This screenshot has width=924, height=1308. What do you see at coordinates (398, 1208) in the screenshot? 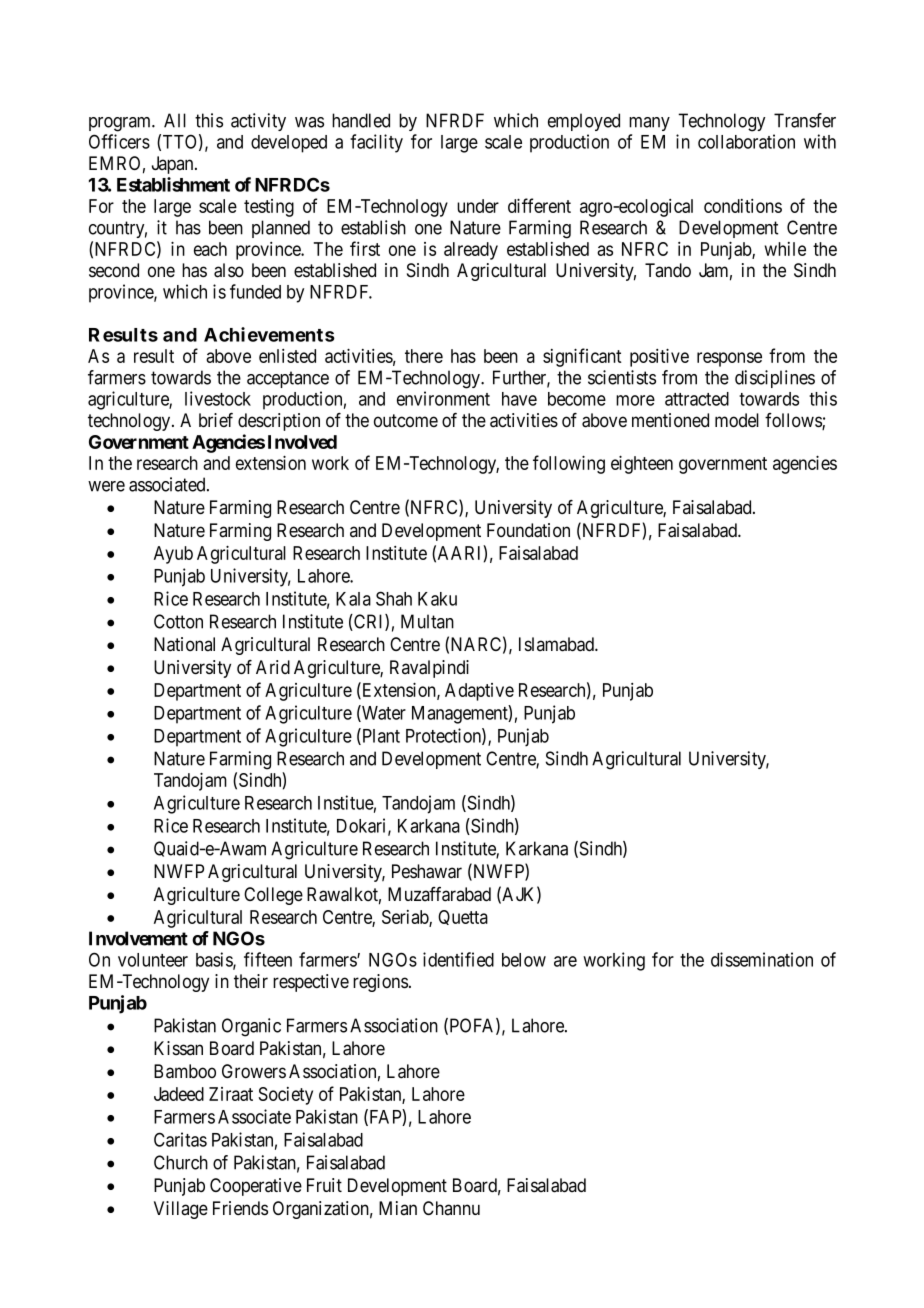
I see `Mian` at bounding box center [398, 1208].
